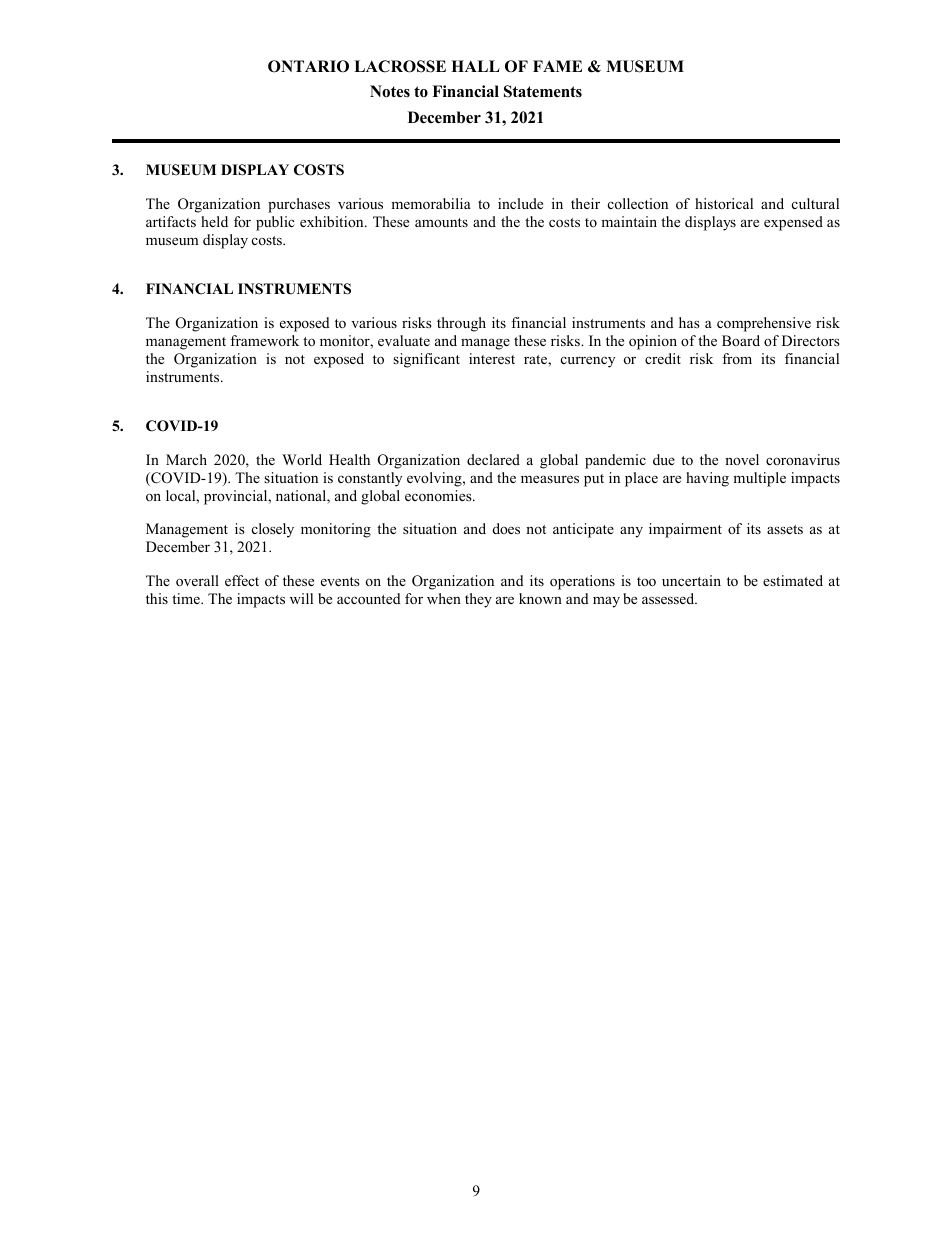 The image size is (952, 1233). What do you see at coordinates (724, 203) in the document?
I see `historical` at bounding box center [724, 203].
